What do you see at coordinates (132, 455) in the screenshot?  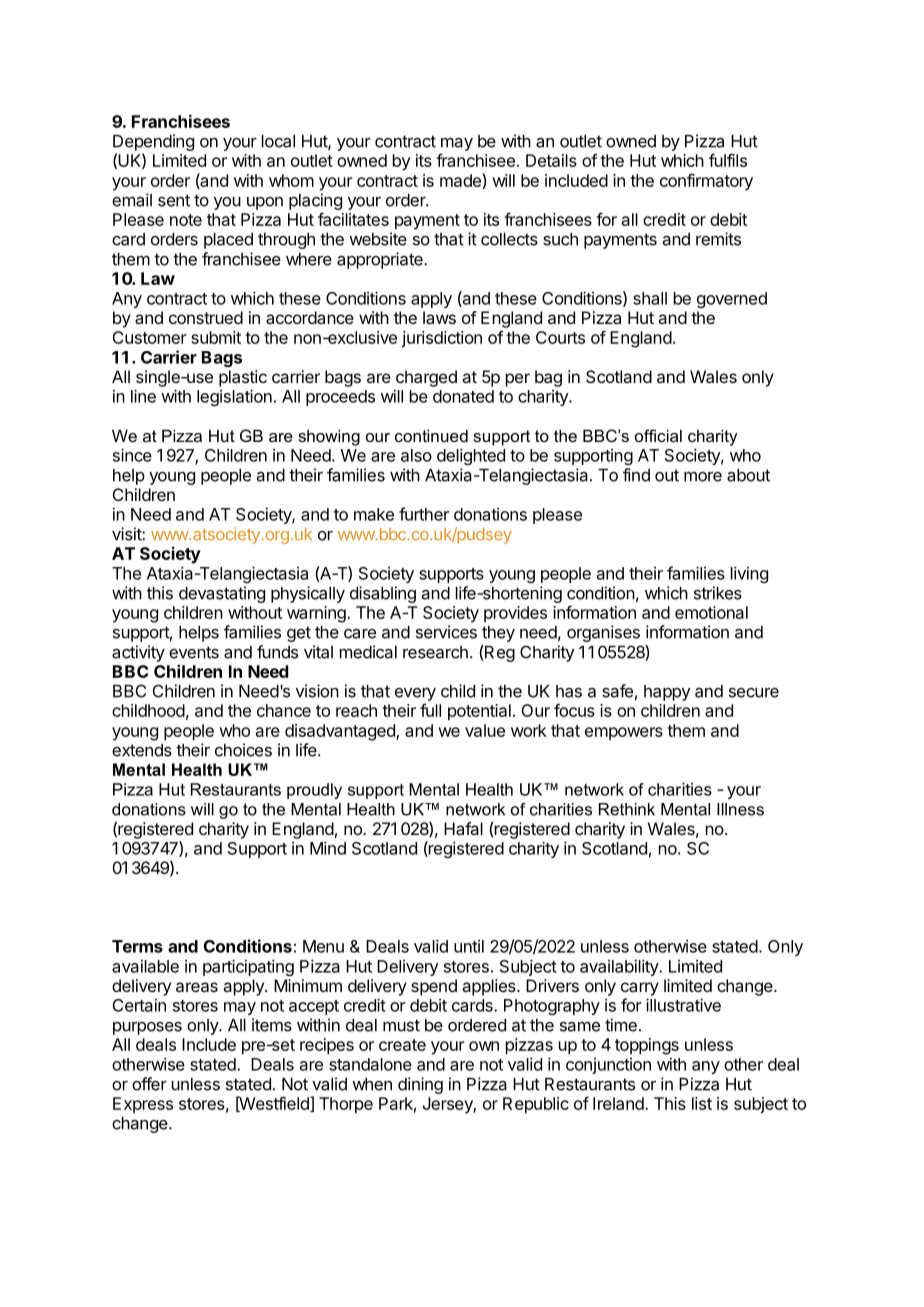 I see `since` at bounding box center [132, 455].
